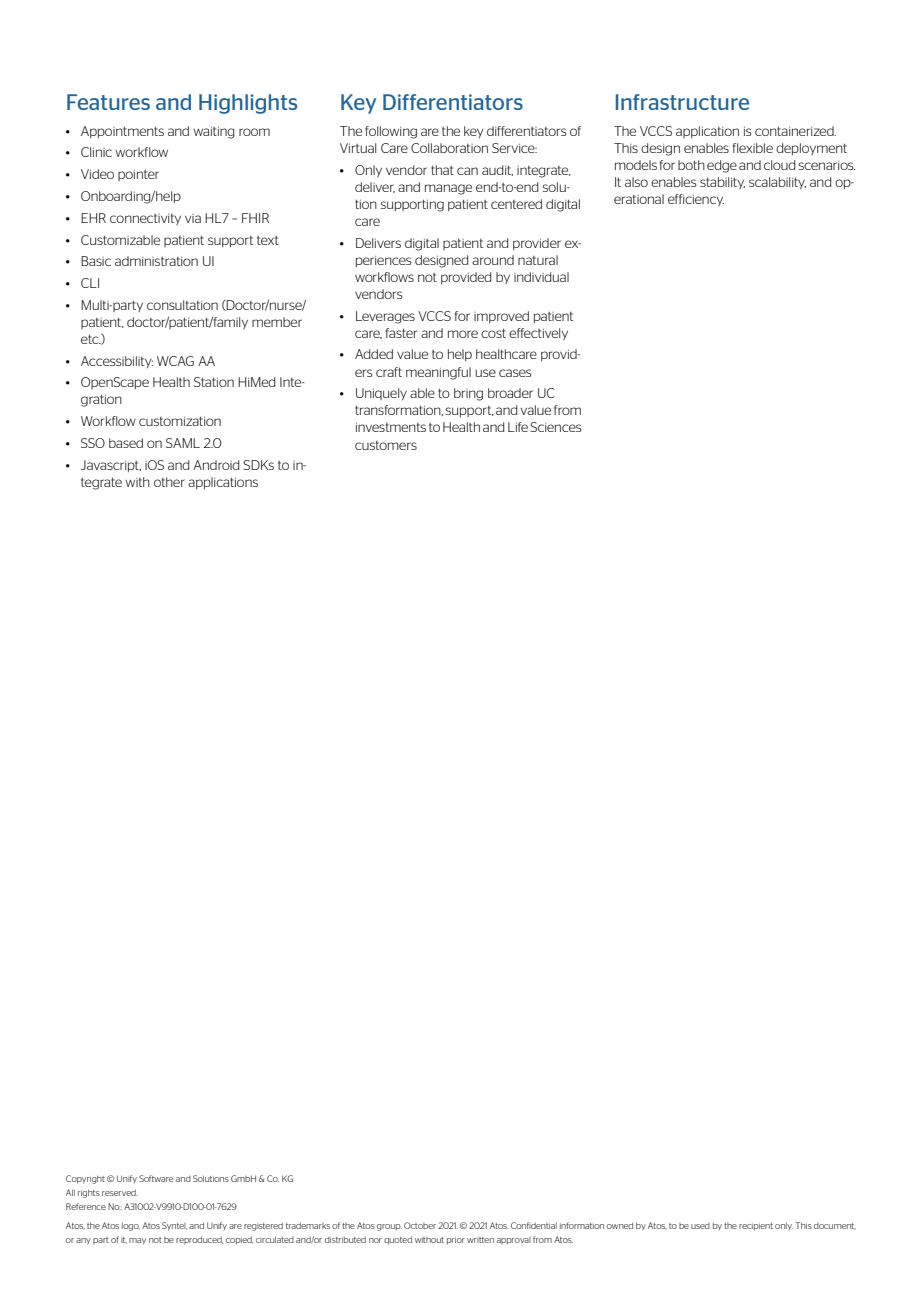 The height and width of the screenshot is (1308, 924). What do you see at coordinates (468, 394) in the screenshot?
I see `bring` at bounding box center [468, 394].
